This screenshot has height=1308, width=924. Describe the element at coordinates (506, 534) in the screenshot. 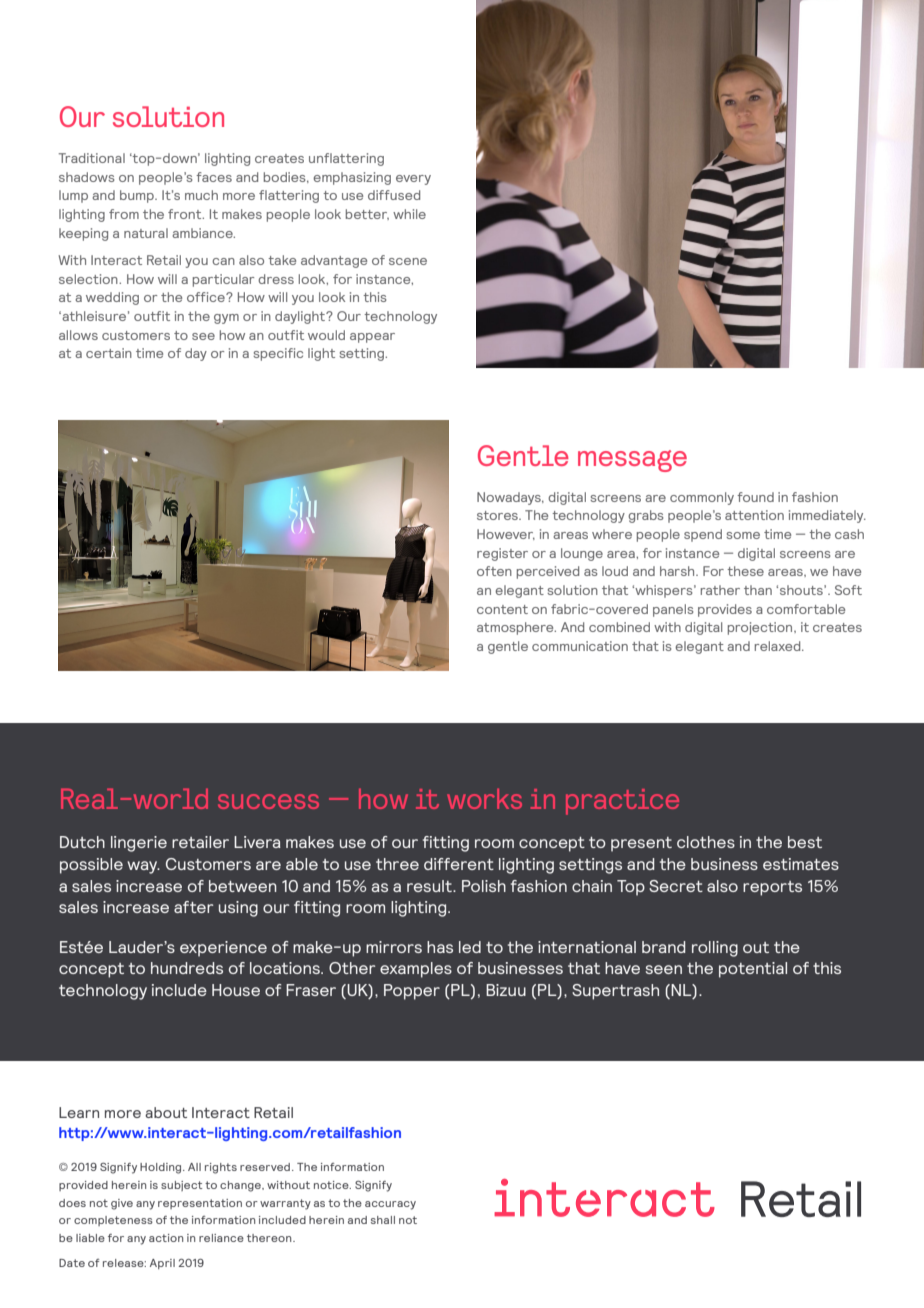

I see `However` at that location.
